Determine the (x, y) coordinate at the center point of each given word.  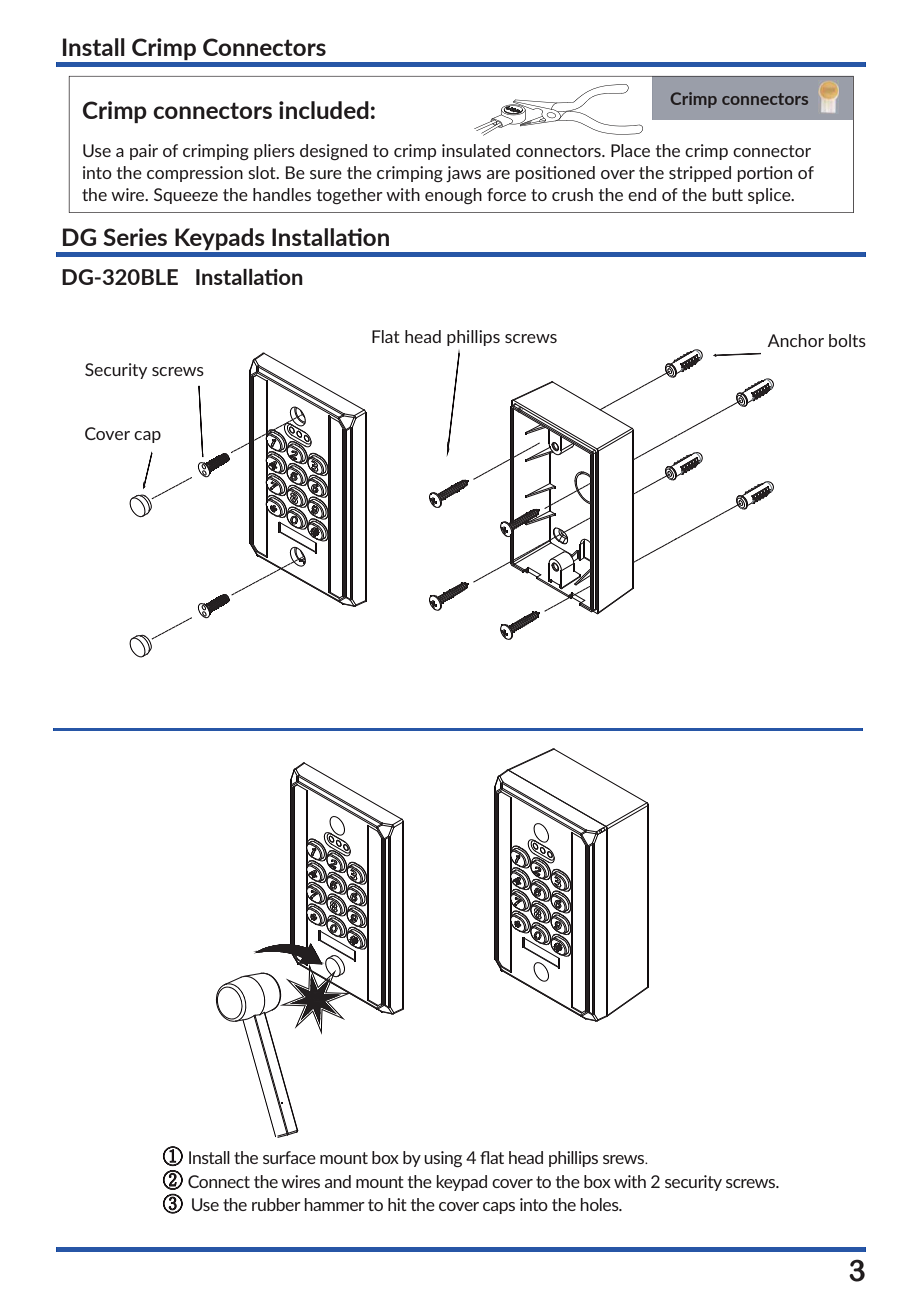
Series (135, 237)
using (443, 1159)
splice (770, 196)
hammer (334, 1204)
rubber (276, 1204)
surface (289, 1157)
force (506, 194)
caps (499, 1208)
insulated (476, 150)
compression (195, 174)
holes (600, 1204)
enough (453, 196)
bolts (847, 340)
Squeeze (186, 196)
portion (764, 174)
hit (397, 1204)
